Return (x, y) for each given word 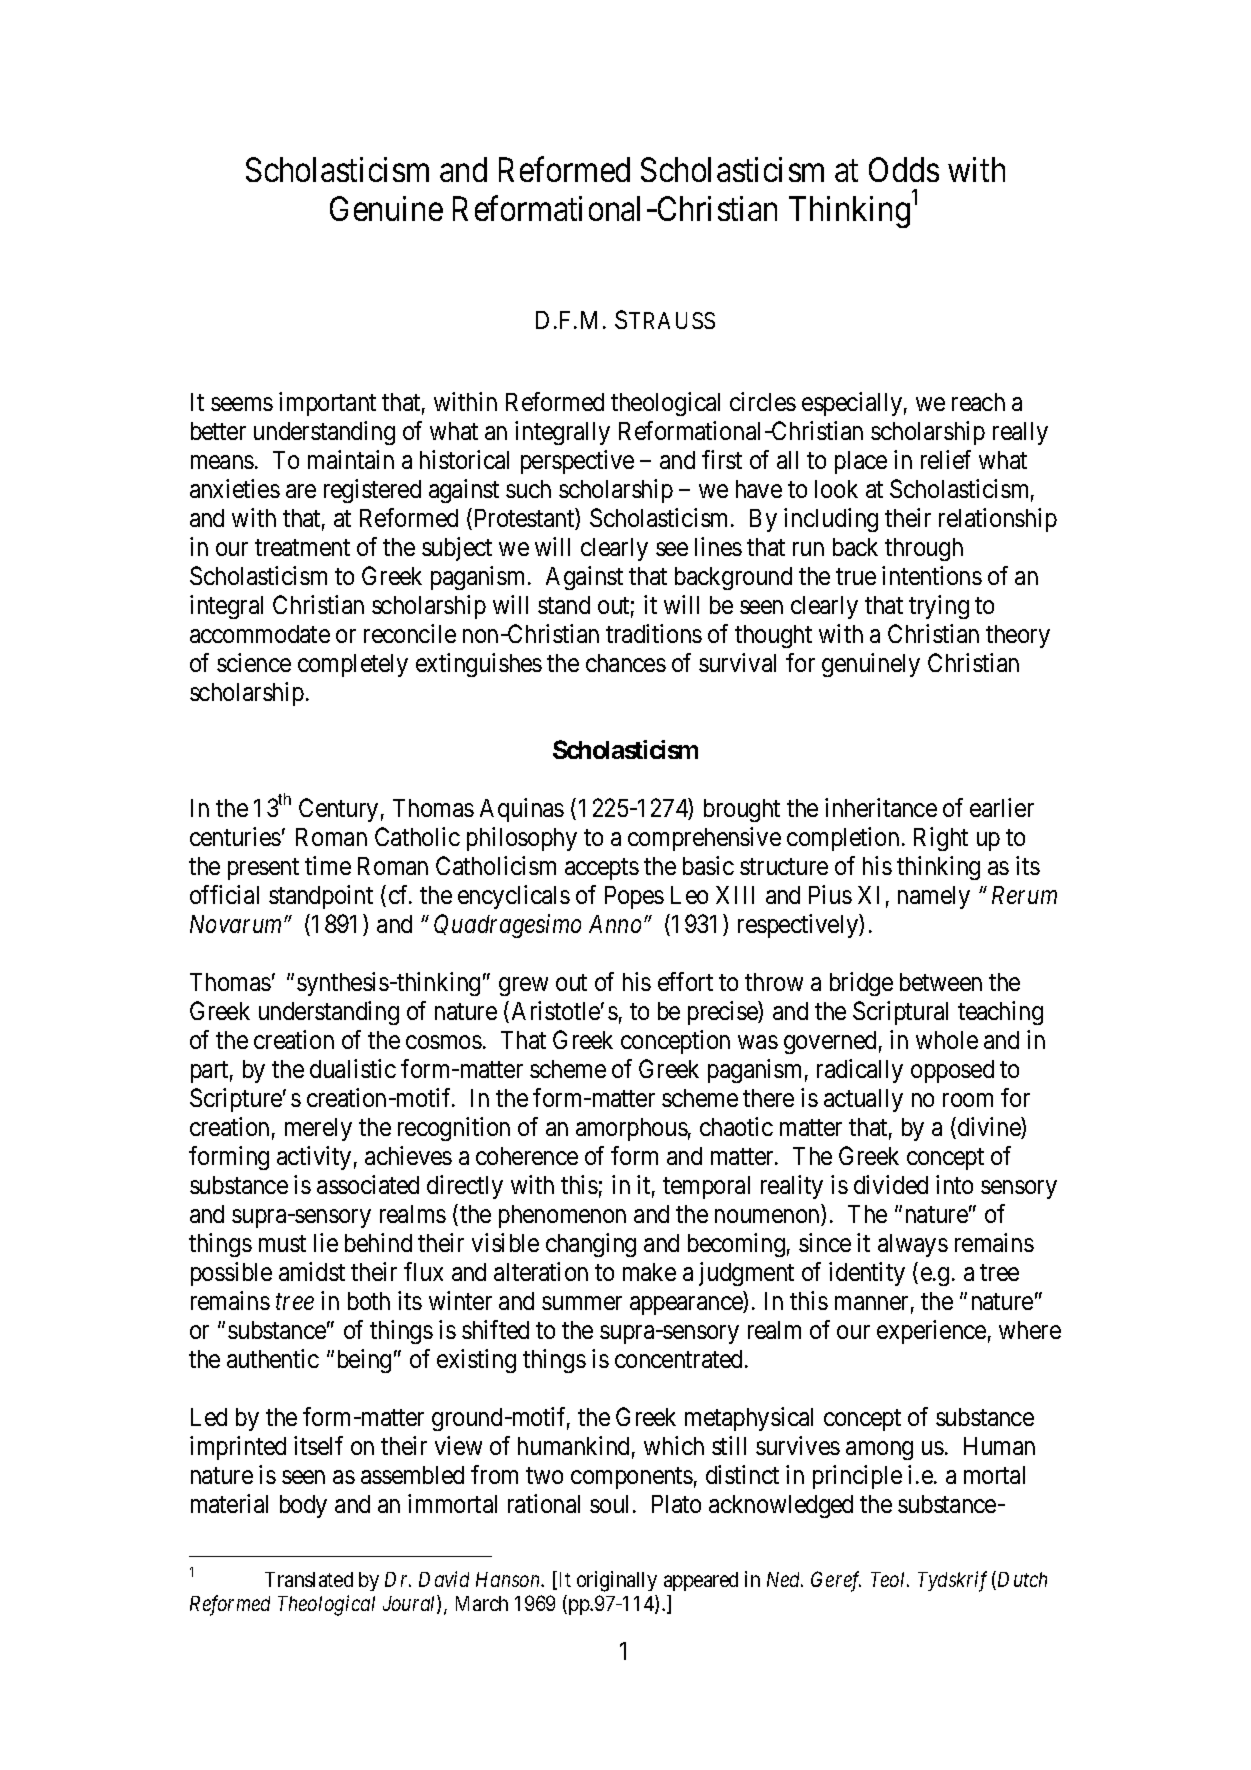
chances (626, 663)
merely (318, 1129)
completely (353, 665)
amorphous (632, 1129)
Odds (904, 169)
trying (939, 607)
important (327, 404)
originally (617, 1581)
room (968, 1100)
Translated (309, 1579)
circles (763, 401)
